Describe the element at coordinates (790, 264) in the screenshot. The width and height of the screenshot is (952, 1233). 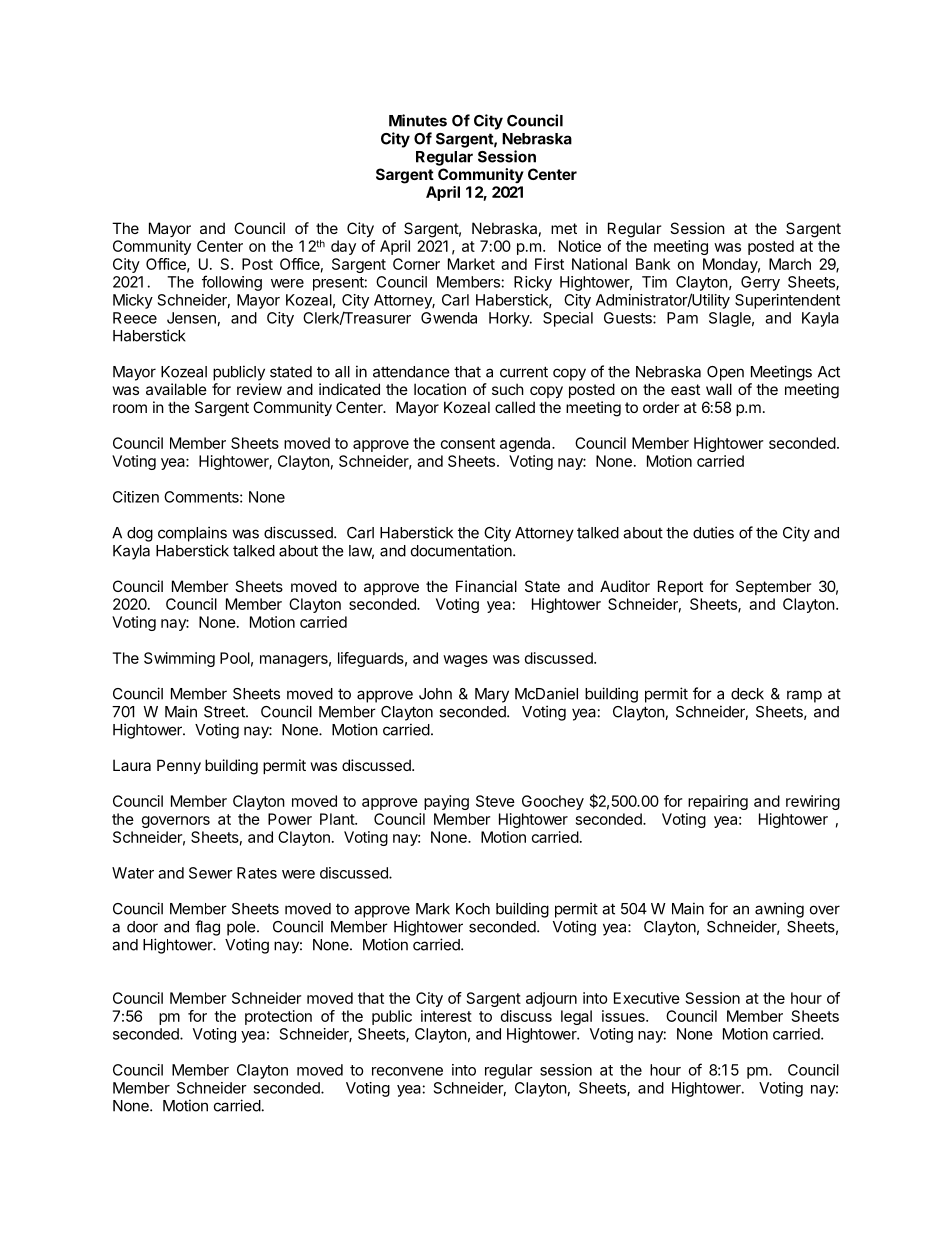
I see `March` at that location.
